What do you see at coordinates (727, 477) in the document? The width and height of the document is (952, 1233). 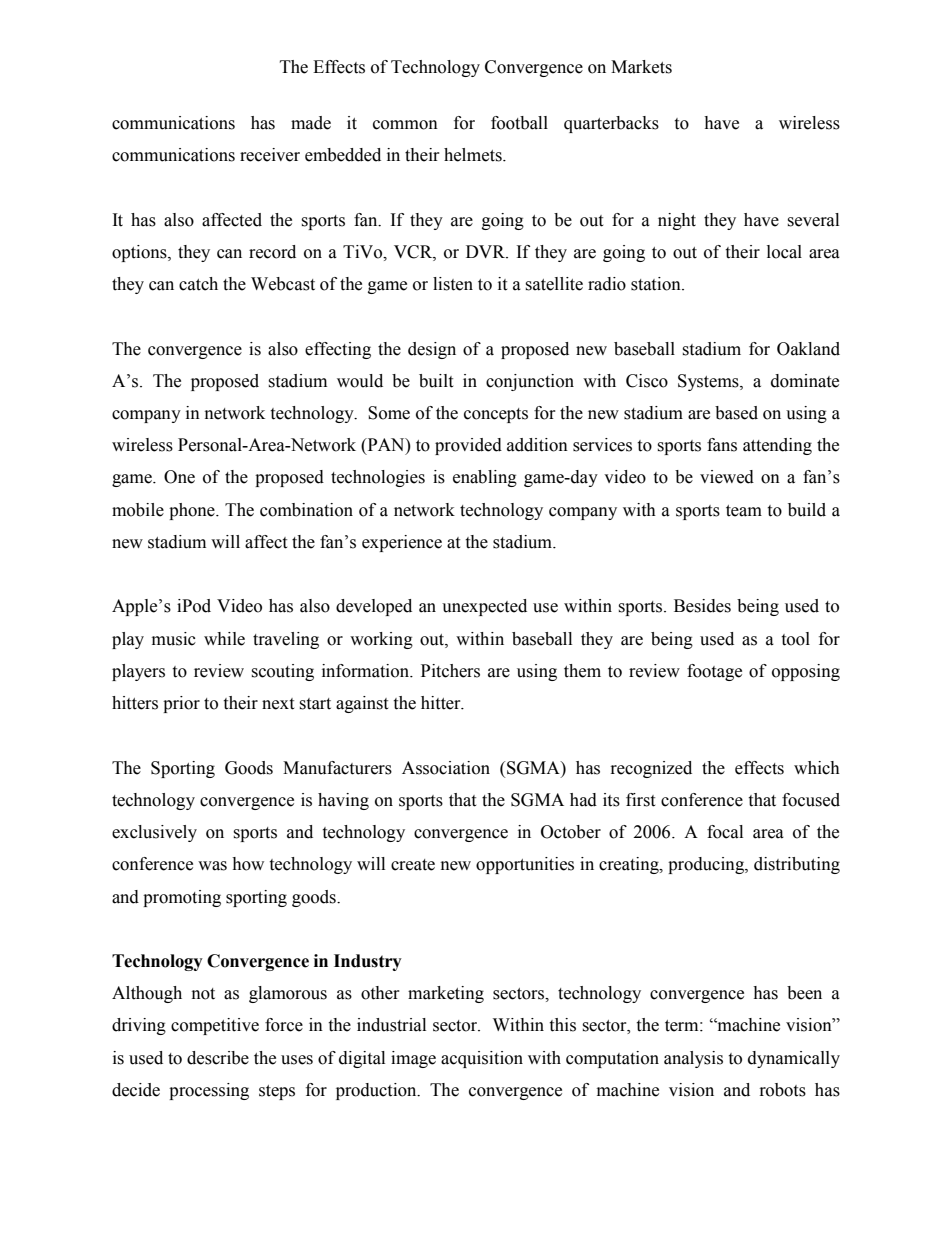 I see `viewed` at bounding box center [727, 477].
